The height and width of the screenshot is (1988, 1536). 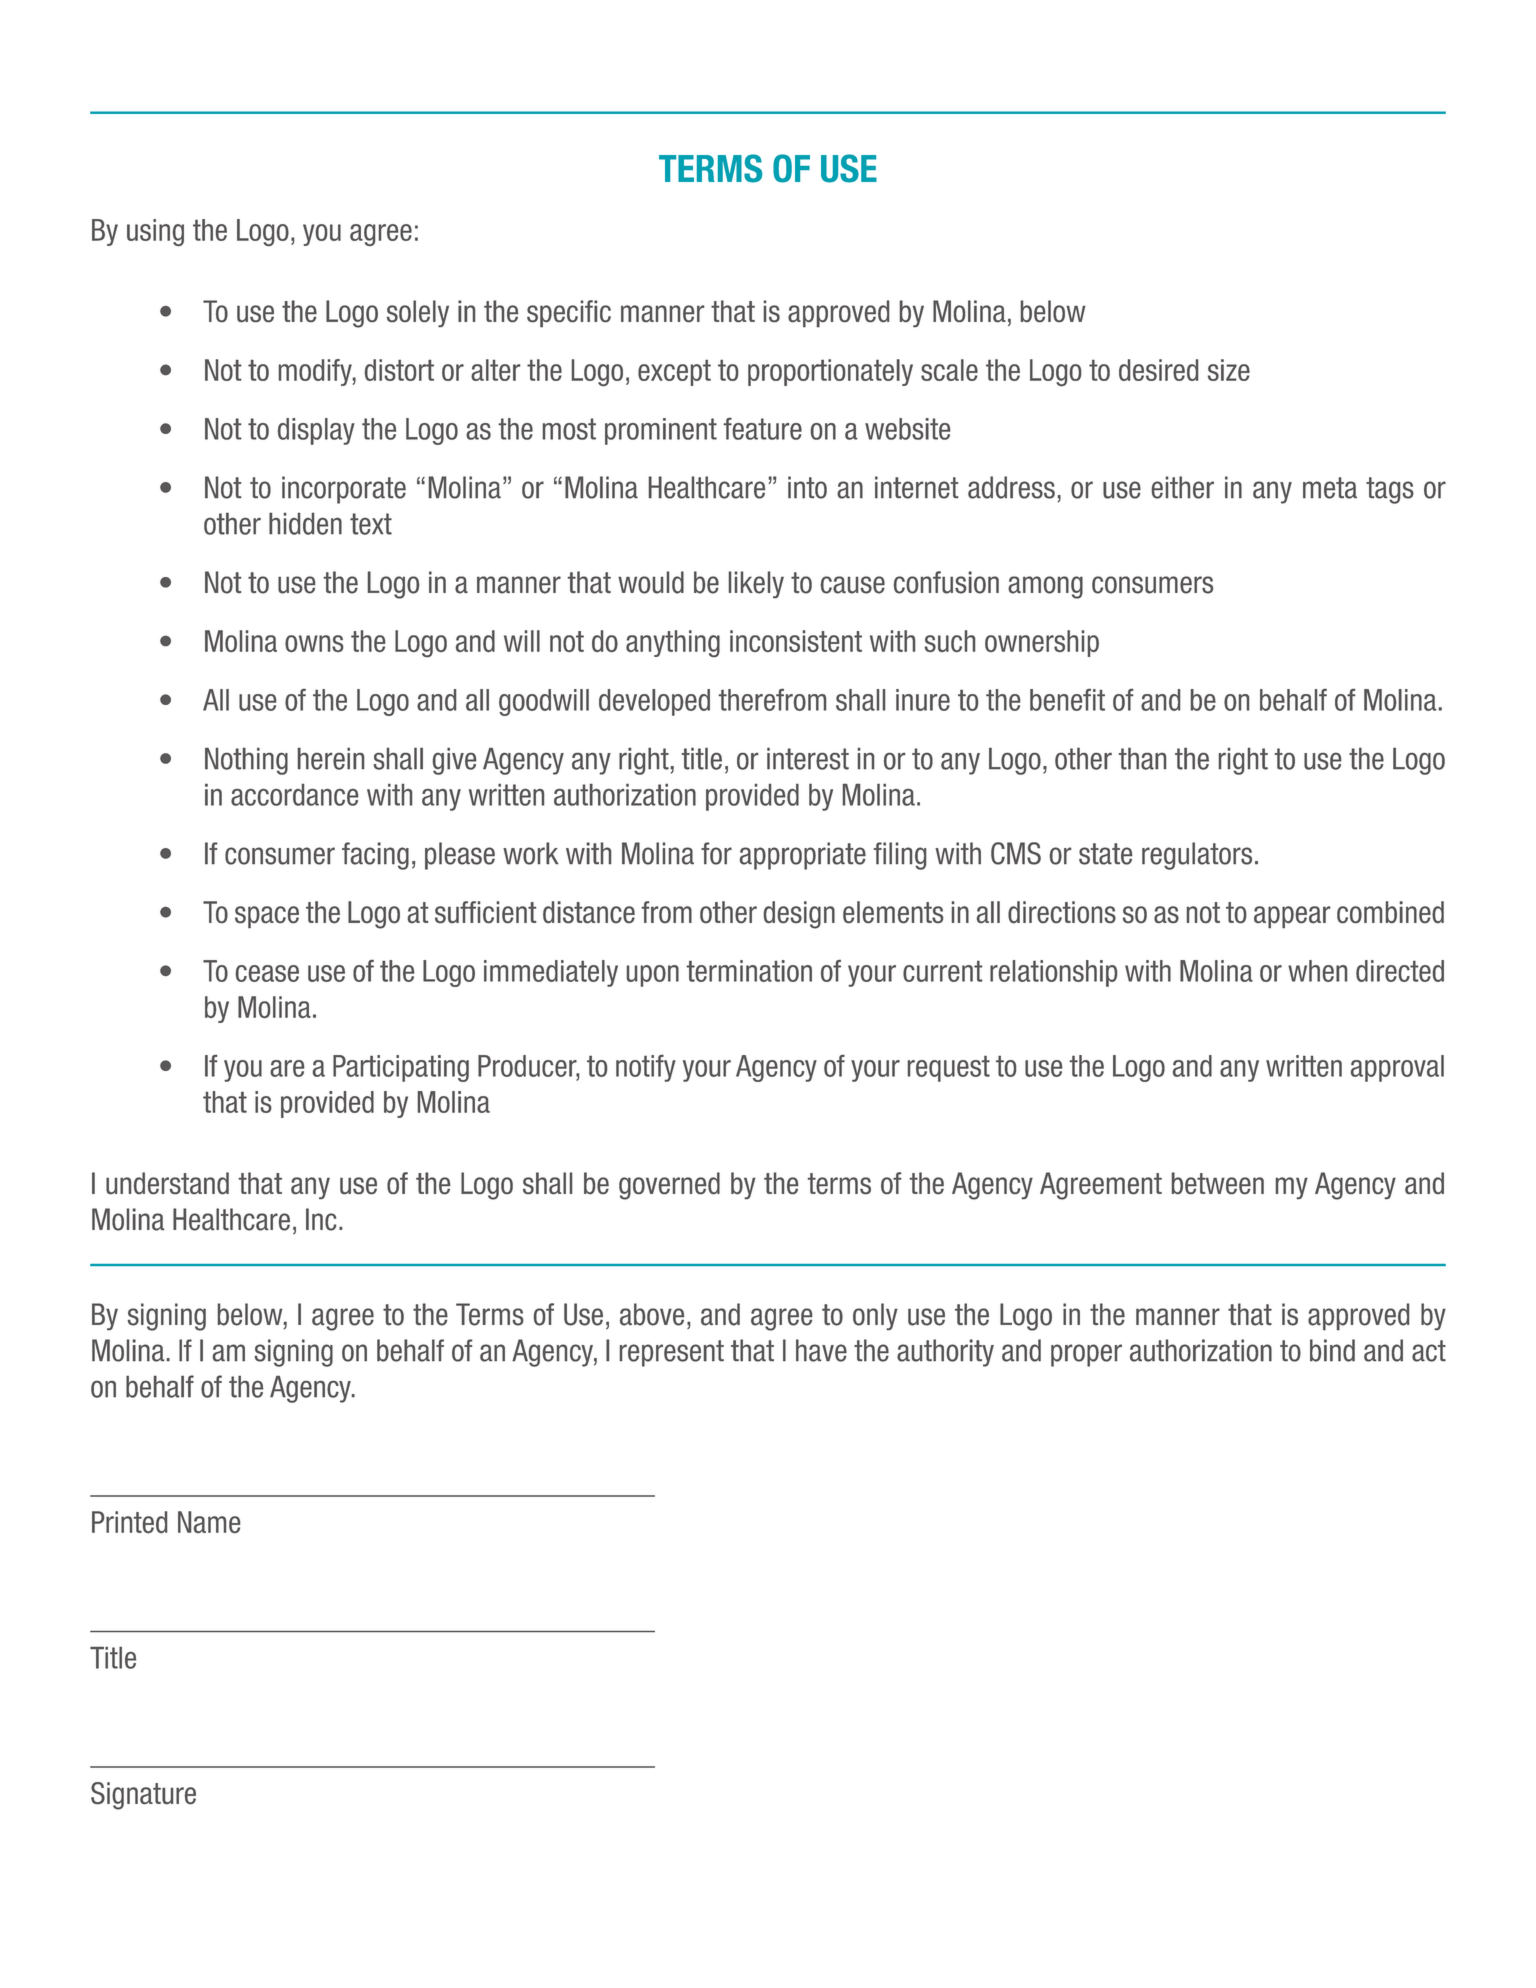 I want to click on between, so click(x=1218, y=1183).
